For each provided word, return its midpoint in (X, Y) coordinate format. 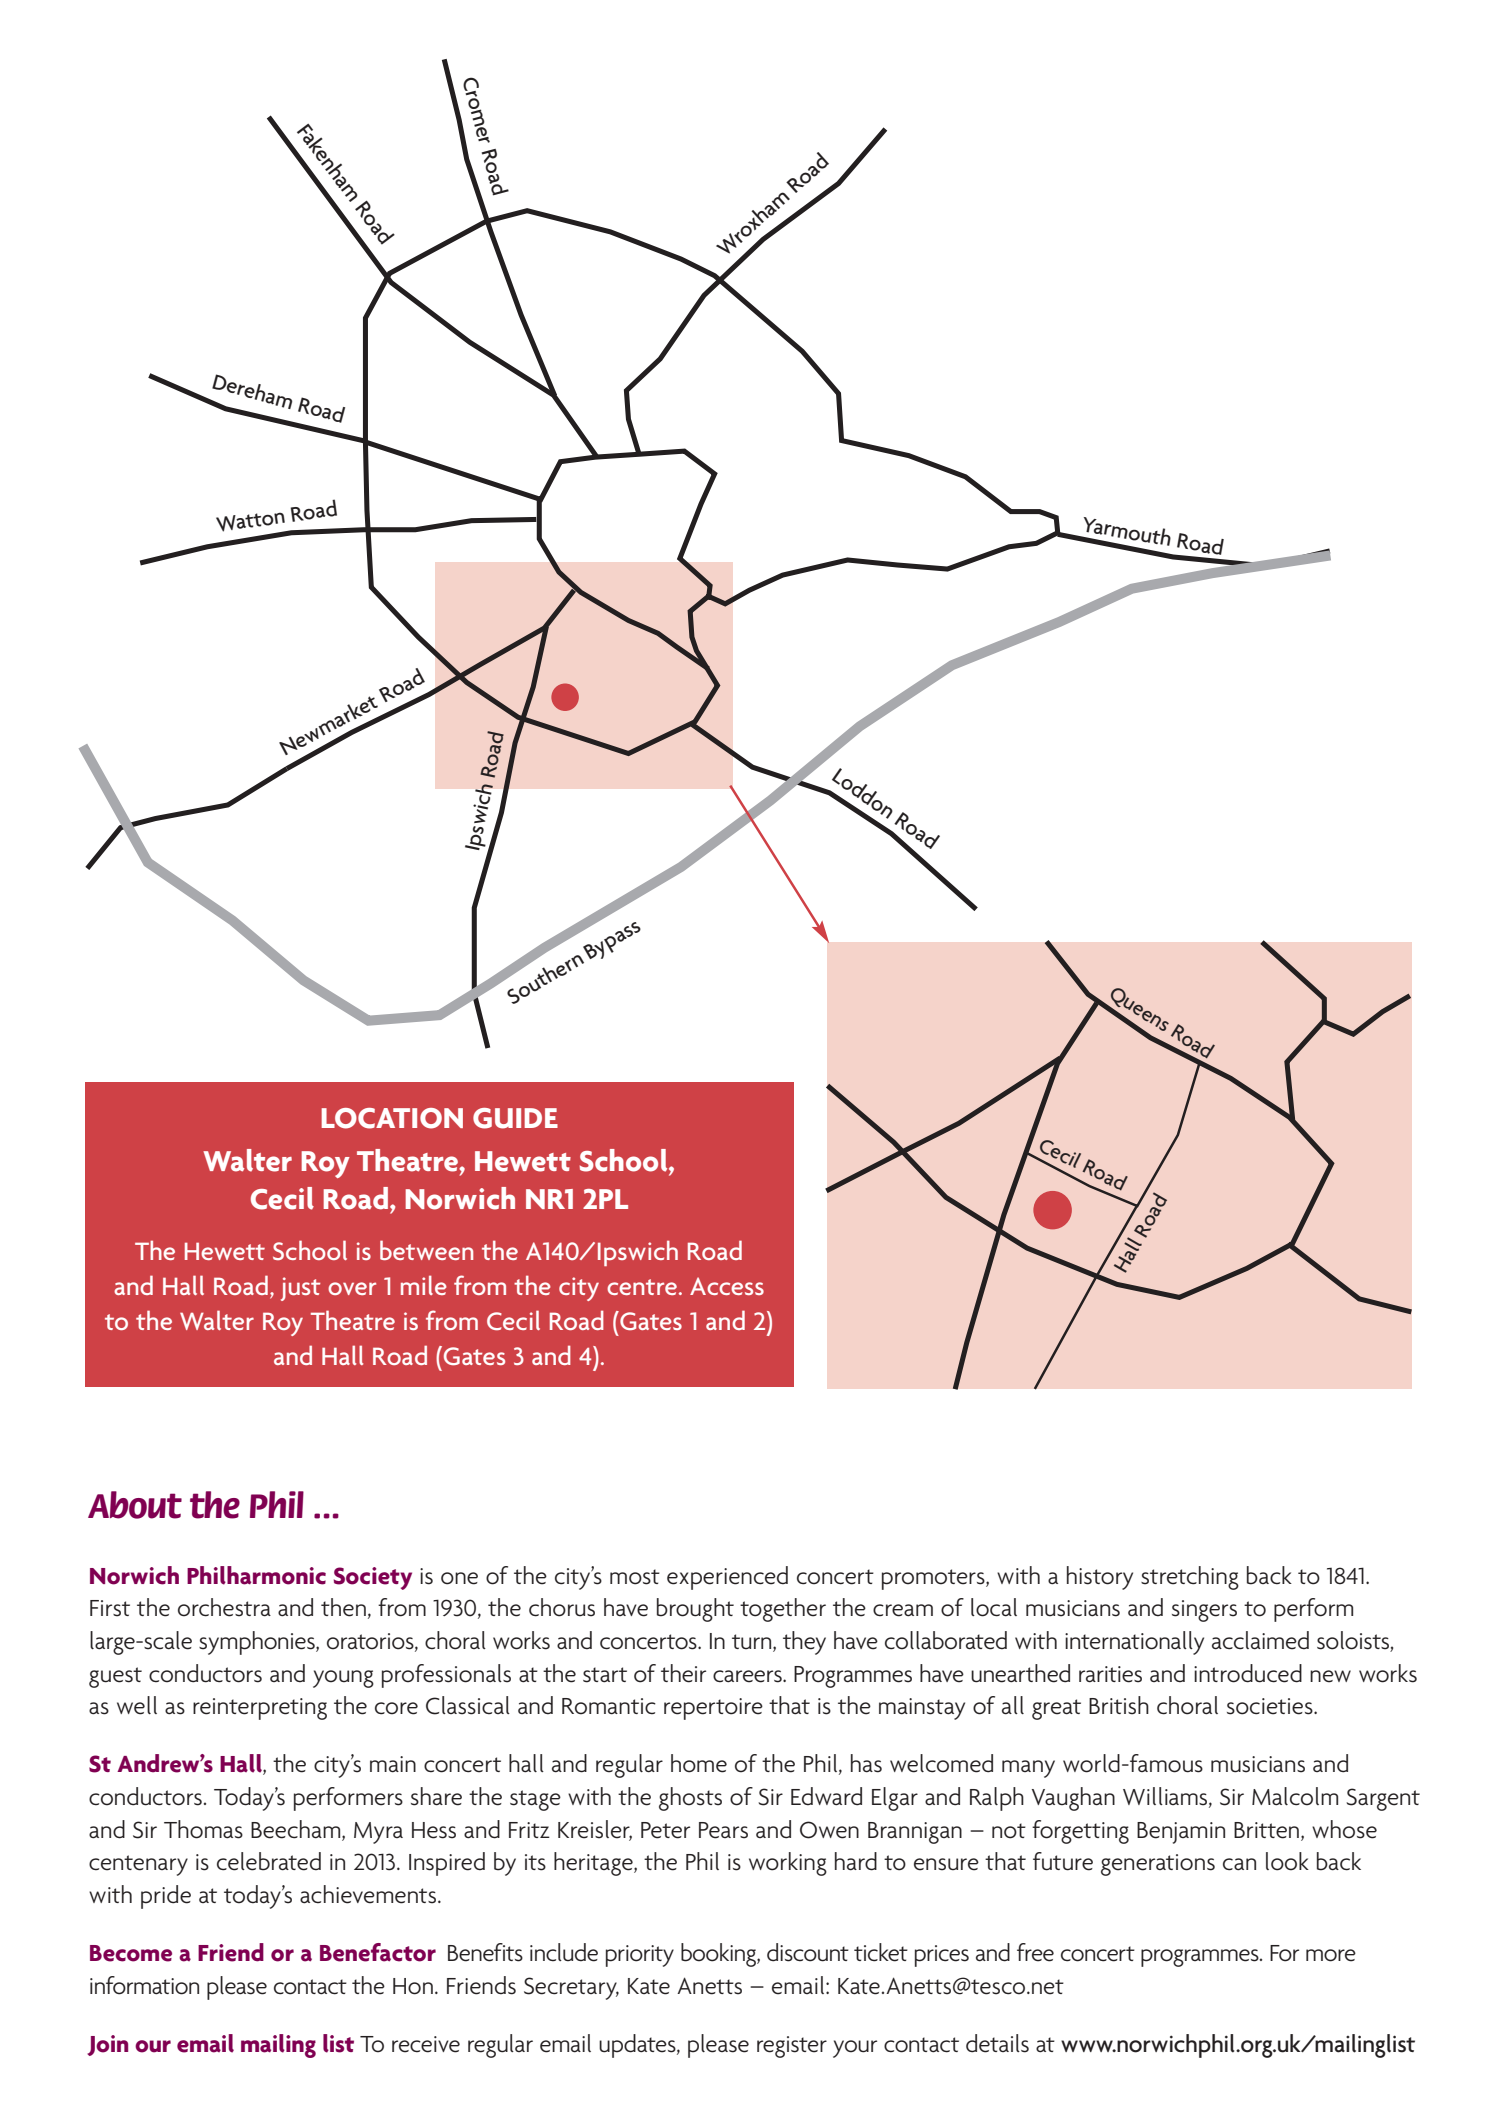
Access (727, 1286)
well (137, 1705)
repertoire (713, 1709)
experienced (727, 1578)
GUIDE (515, 1118)
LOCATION (392, 1118)
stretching (1190, 1578)
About (135, 1505)
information (144, 1985)
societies (1271, 1706)
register (792, 2047)
